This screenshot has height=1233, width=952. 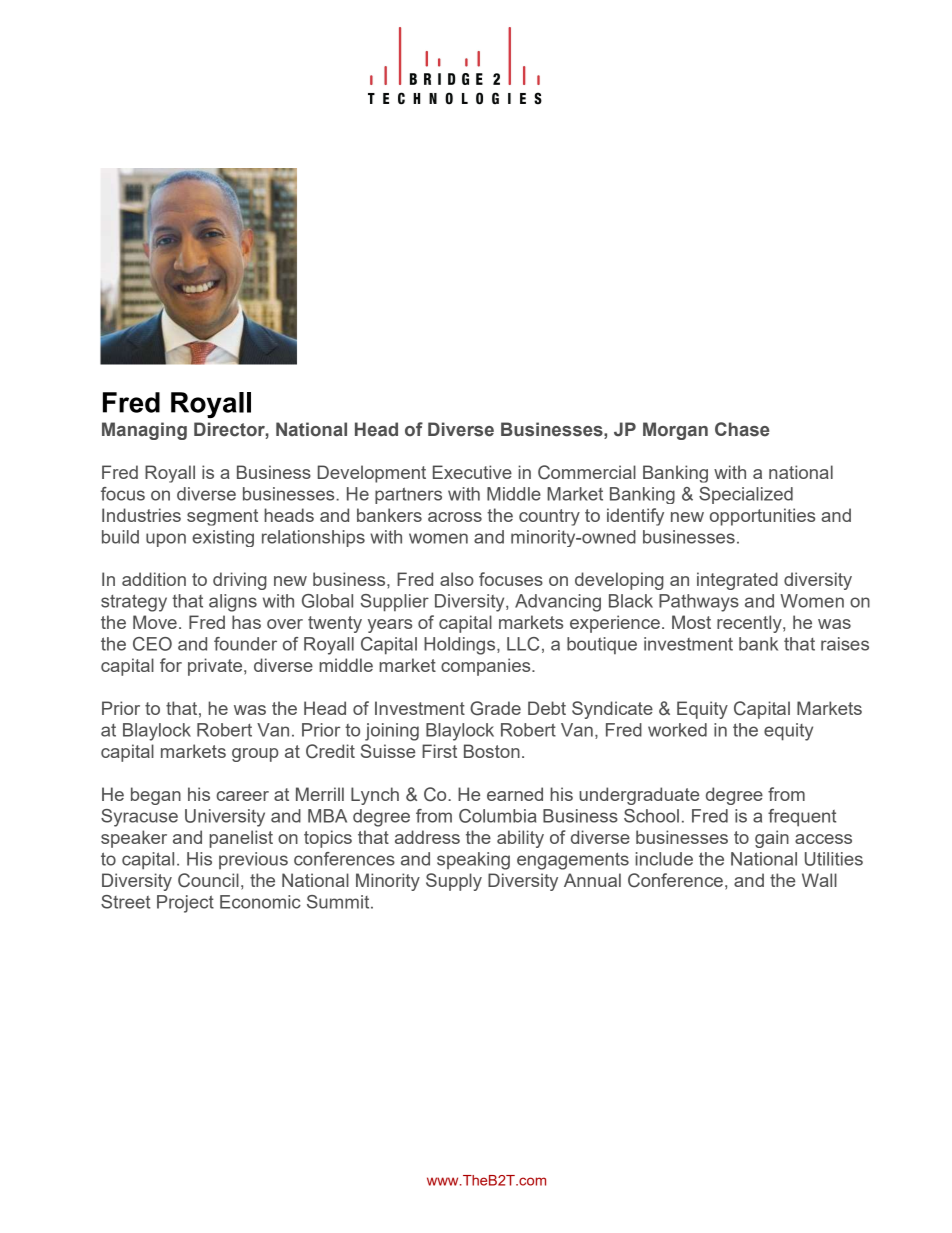 I want to click on Boston, so click(x=492, y=751).
